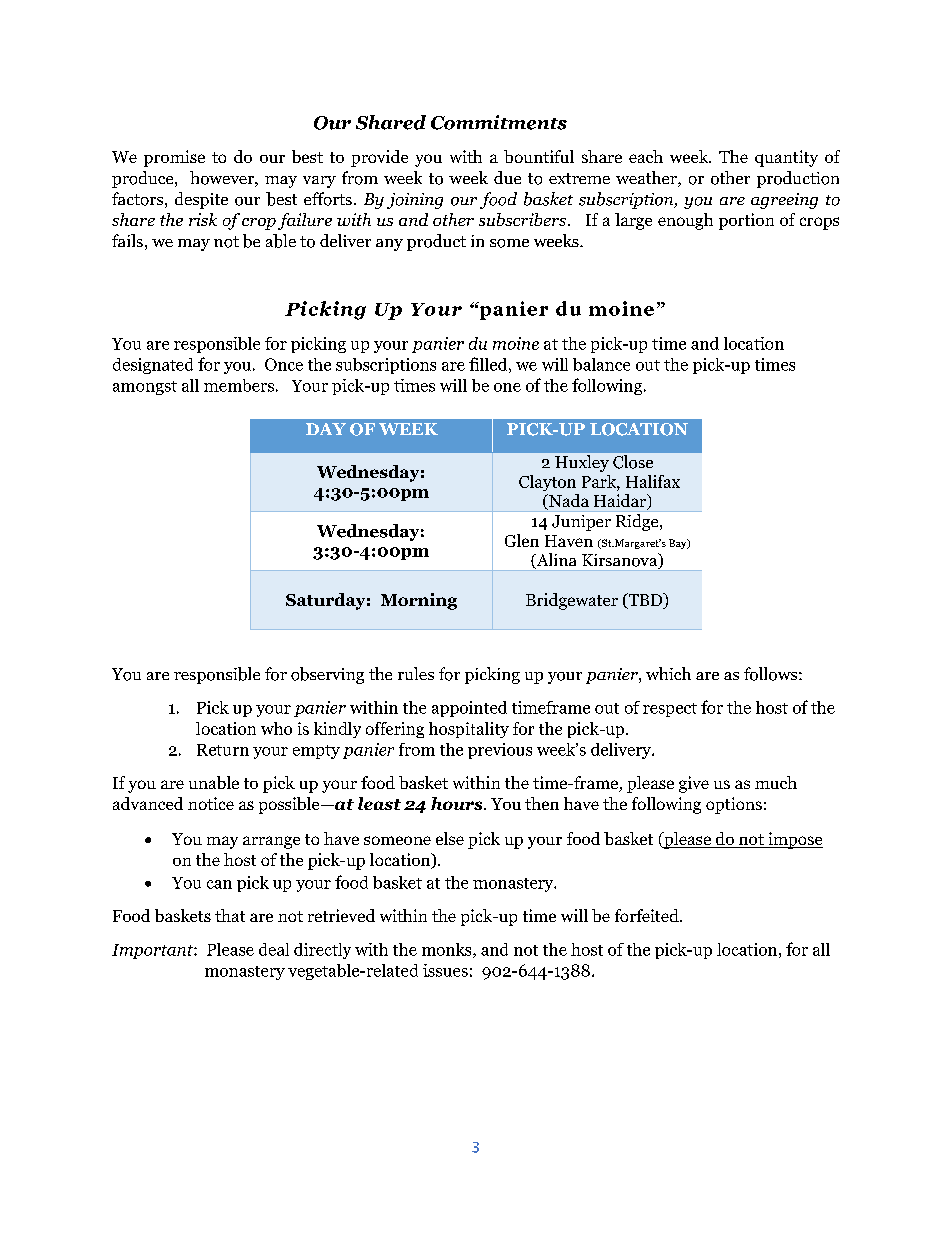 Image resolution: width=952 pixels, height=1233 pixels. What do you see at coordinates (547, 483) in the screenshot?
I see `Clayton` at bounding box center [547, 483].
